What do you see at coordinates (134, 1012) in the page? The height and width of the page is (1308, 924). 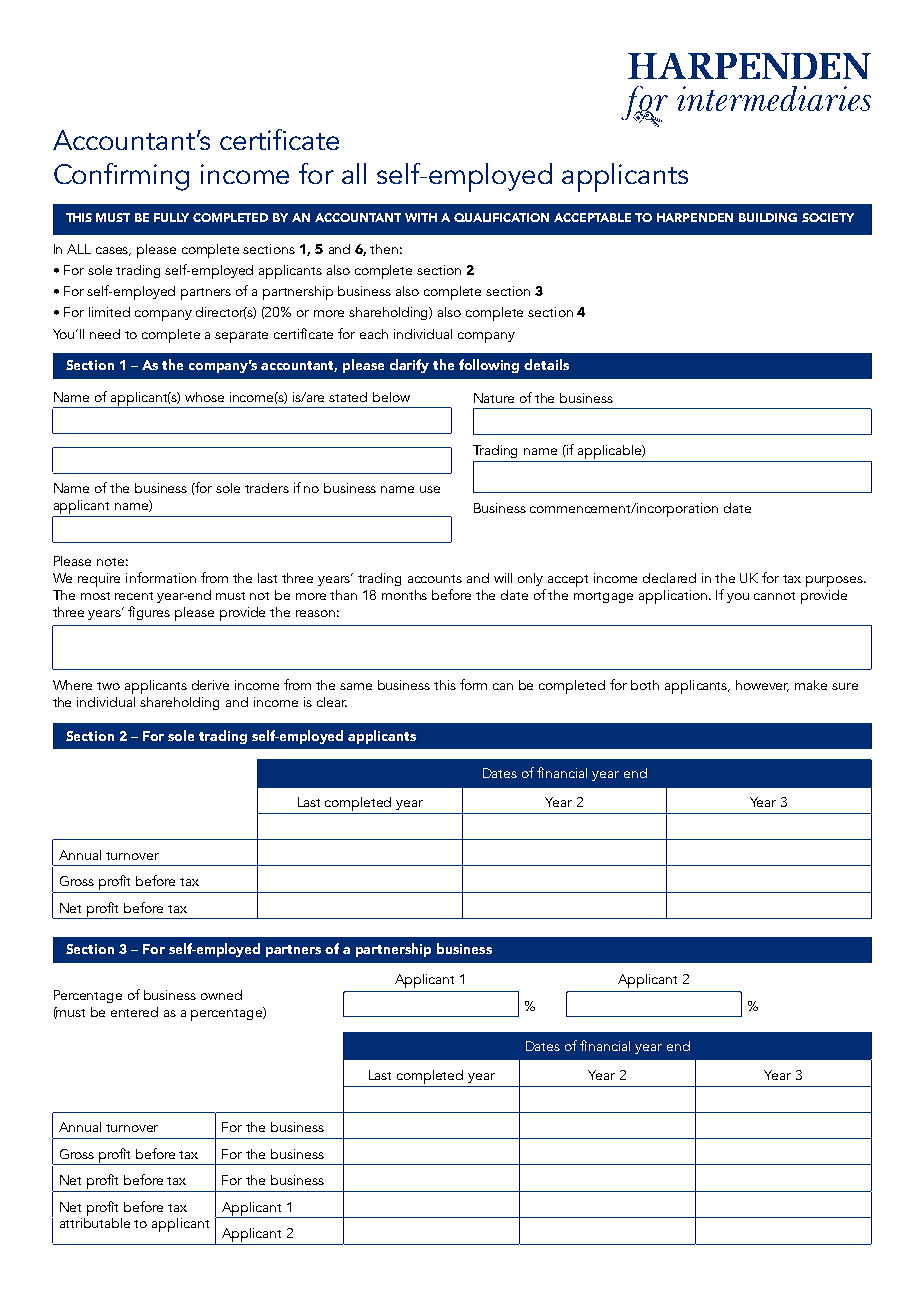 I see `entered` at bounding box center [134, 1012].
